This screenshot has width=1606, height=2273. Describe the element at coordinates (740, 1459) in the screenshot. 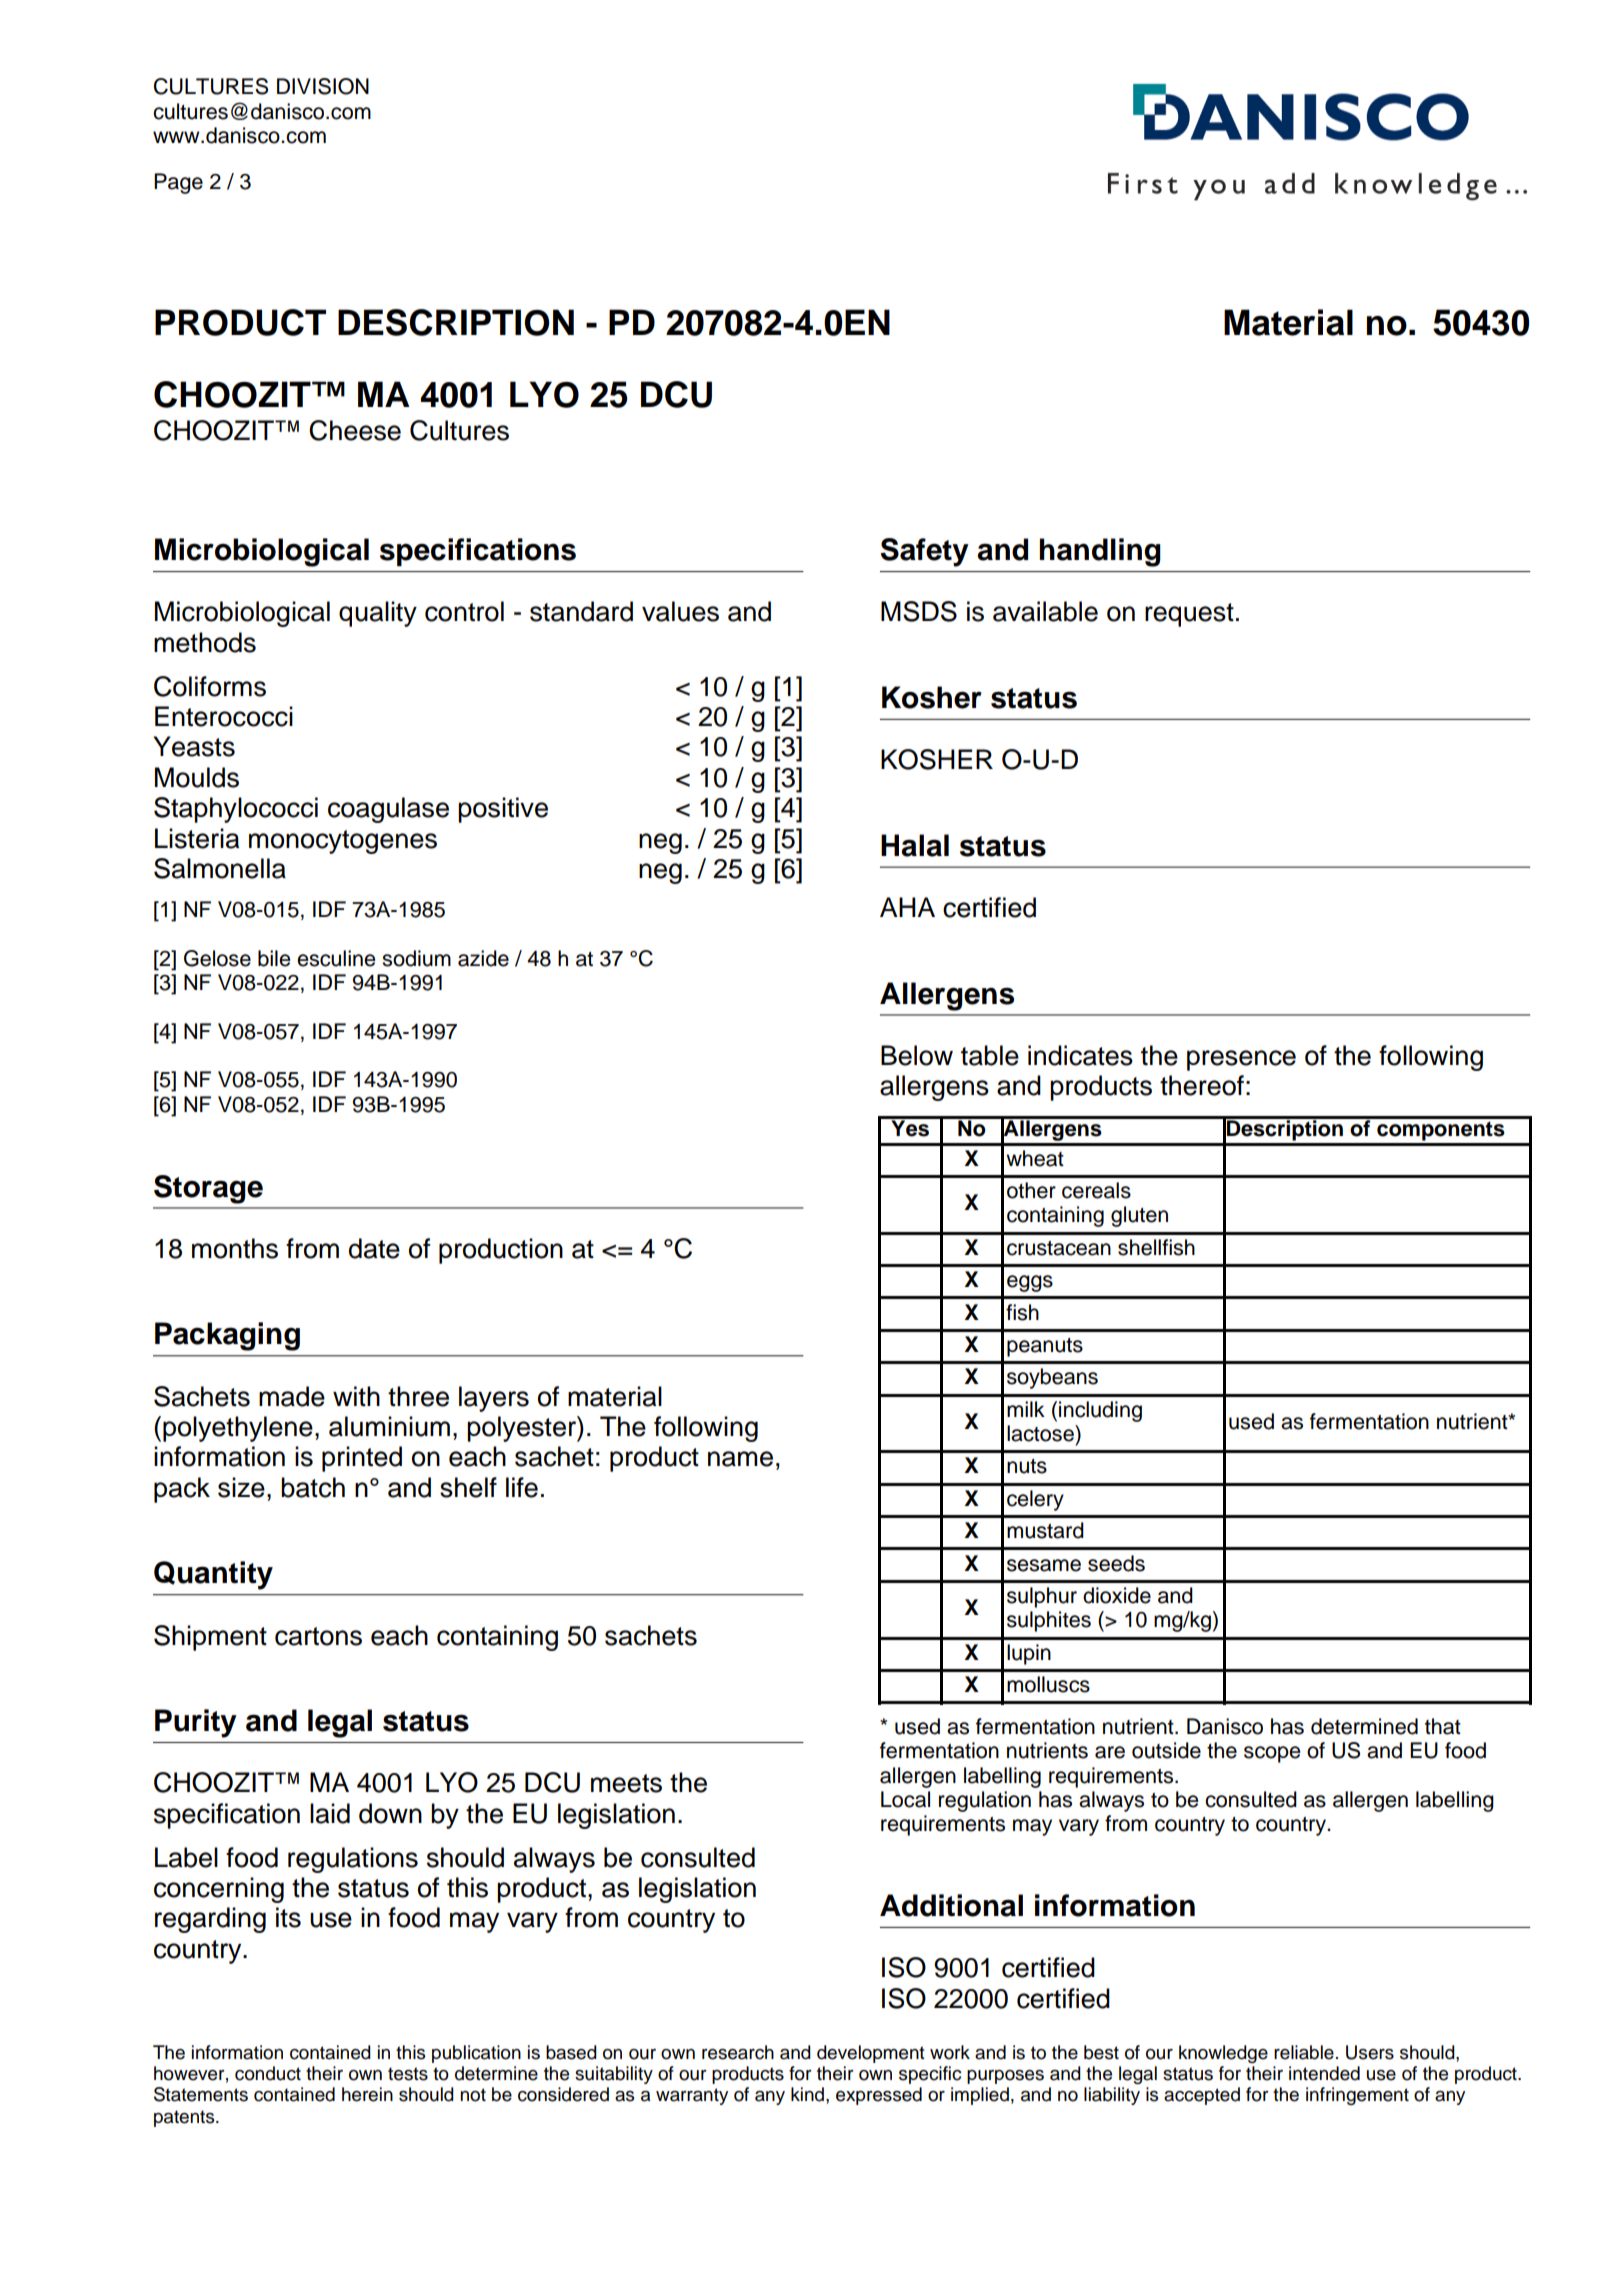

I see `name` at that location.
